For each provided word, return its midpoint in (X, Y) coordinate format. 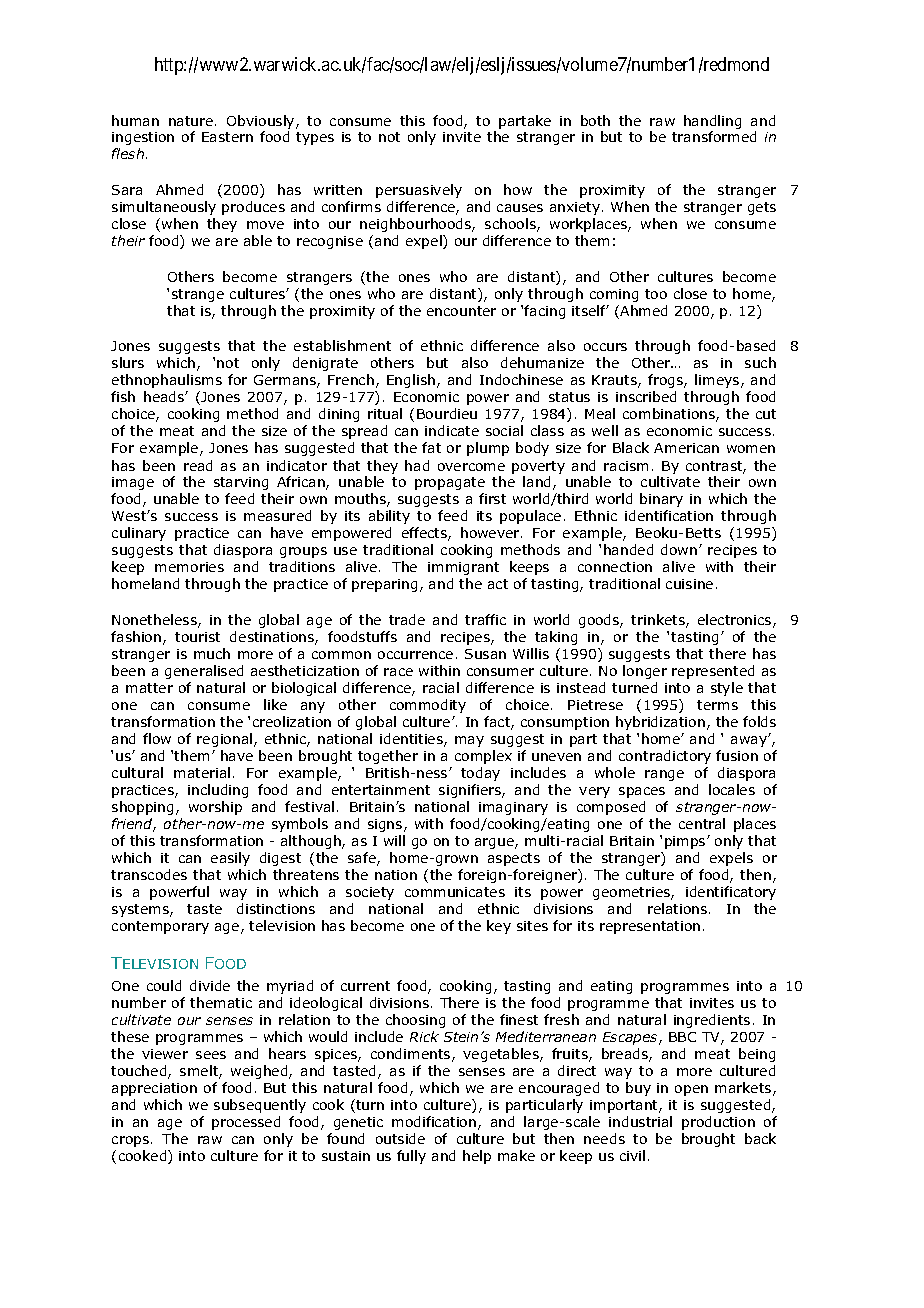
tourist (197, 637)
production (718, 1123)
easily (230, 859)
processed (246, 1123)
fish (123, 396)
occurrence (415, 655)
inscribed (646, 396)
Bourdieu (447, 413)
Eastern (227, 137)
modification (435, 1123)
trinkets (659, 621)
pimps (686, 842)
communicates (455, 892)
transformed (714, 136)
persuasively (419, 191)
